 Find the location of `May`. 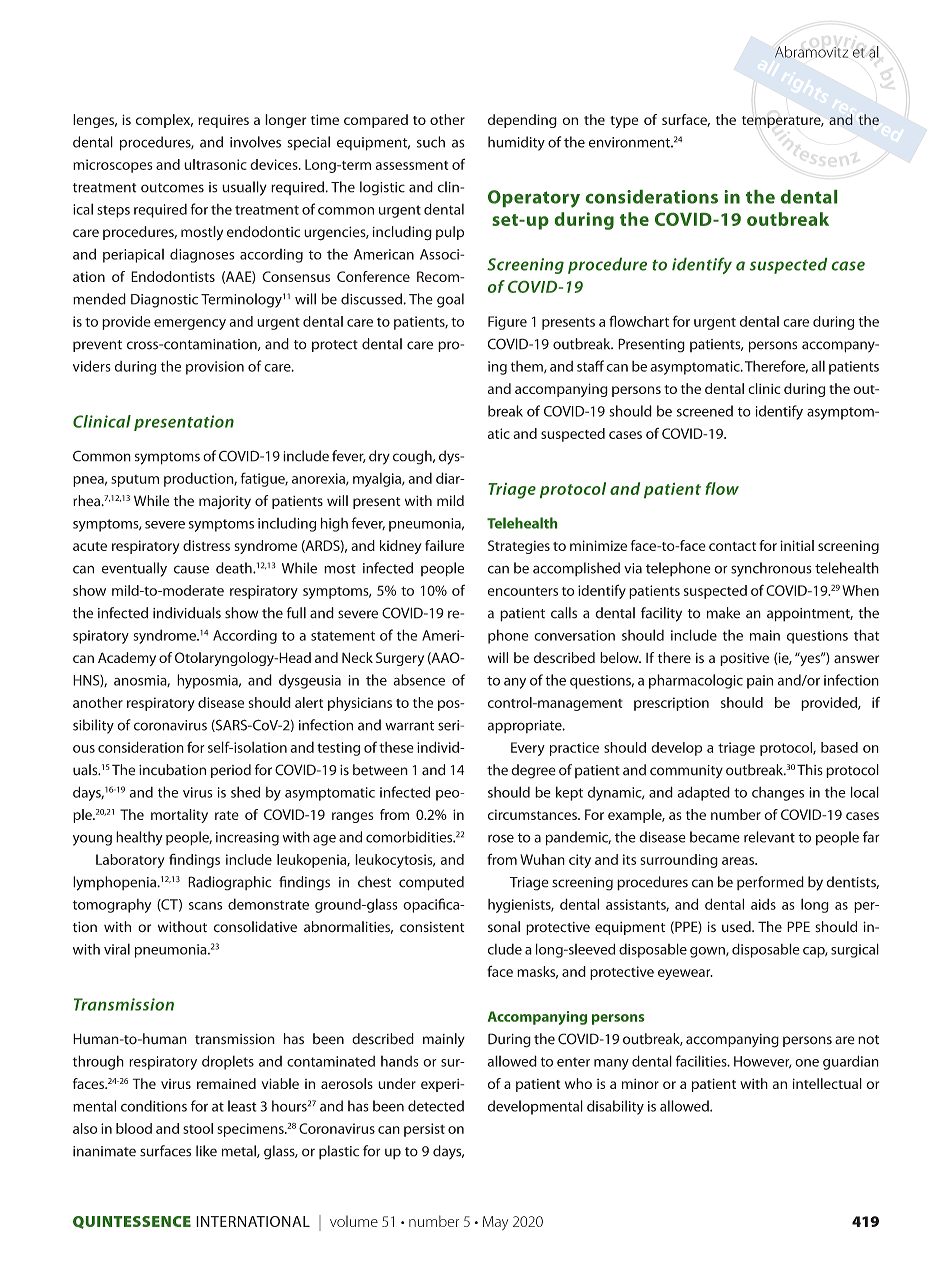

May is located at coordinates (495, 1223).
